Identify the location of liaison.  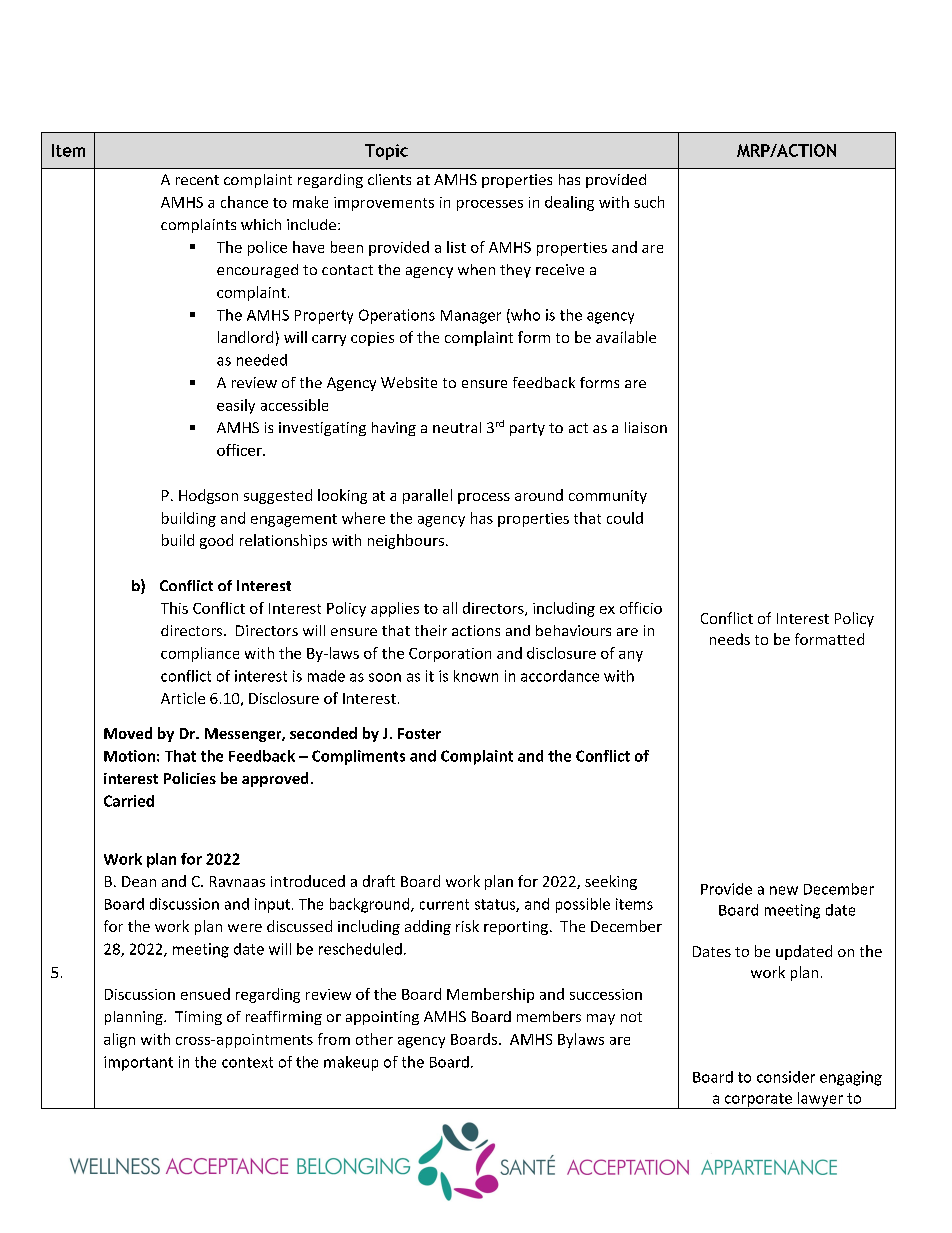
(646, 427).
